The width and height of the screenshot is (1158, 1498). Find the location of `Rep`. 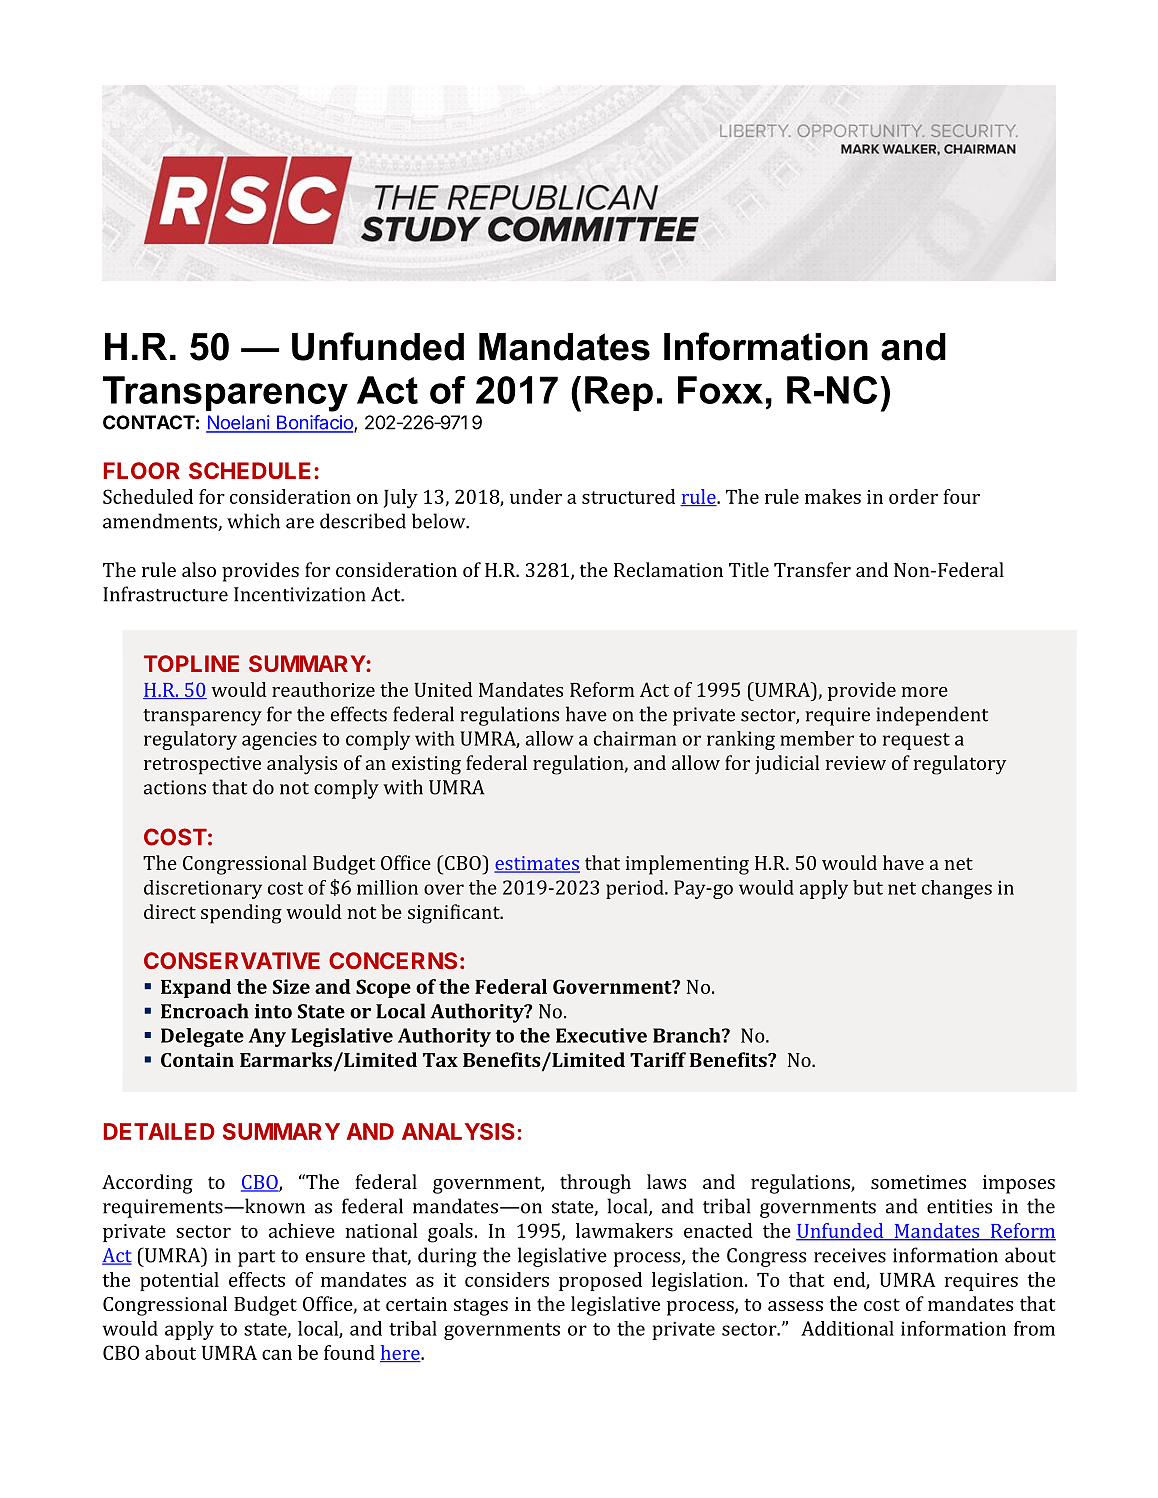

Rep is located at coordinates (619, 393).
